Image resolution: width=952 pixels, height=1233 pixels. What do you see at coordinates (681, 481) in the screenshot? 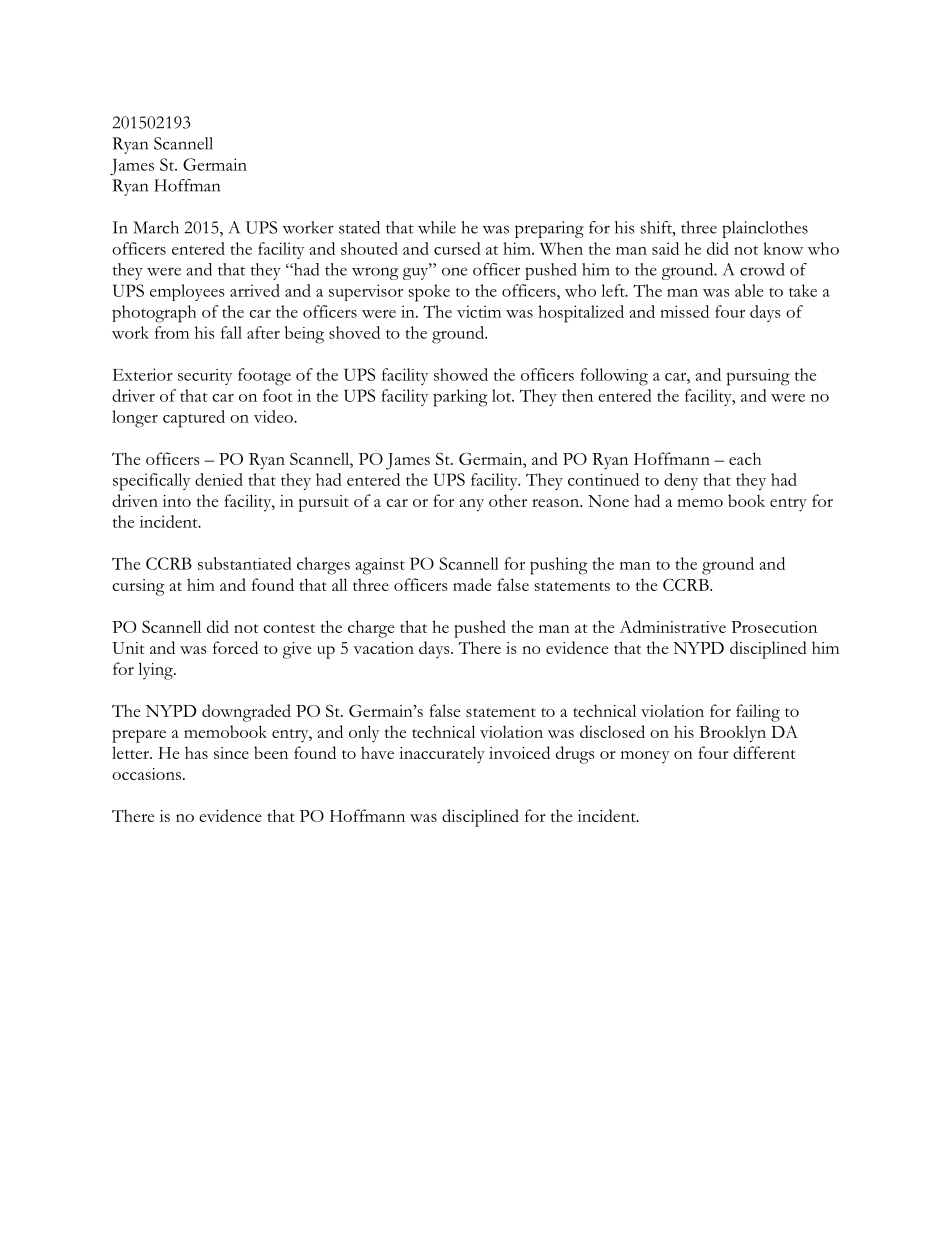
I see `deny` at bounding box center [681, 481].
